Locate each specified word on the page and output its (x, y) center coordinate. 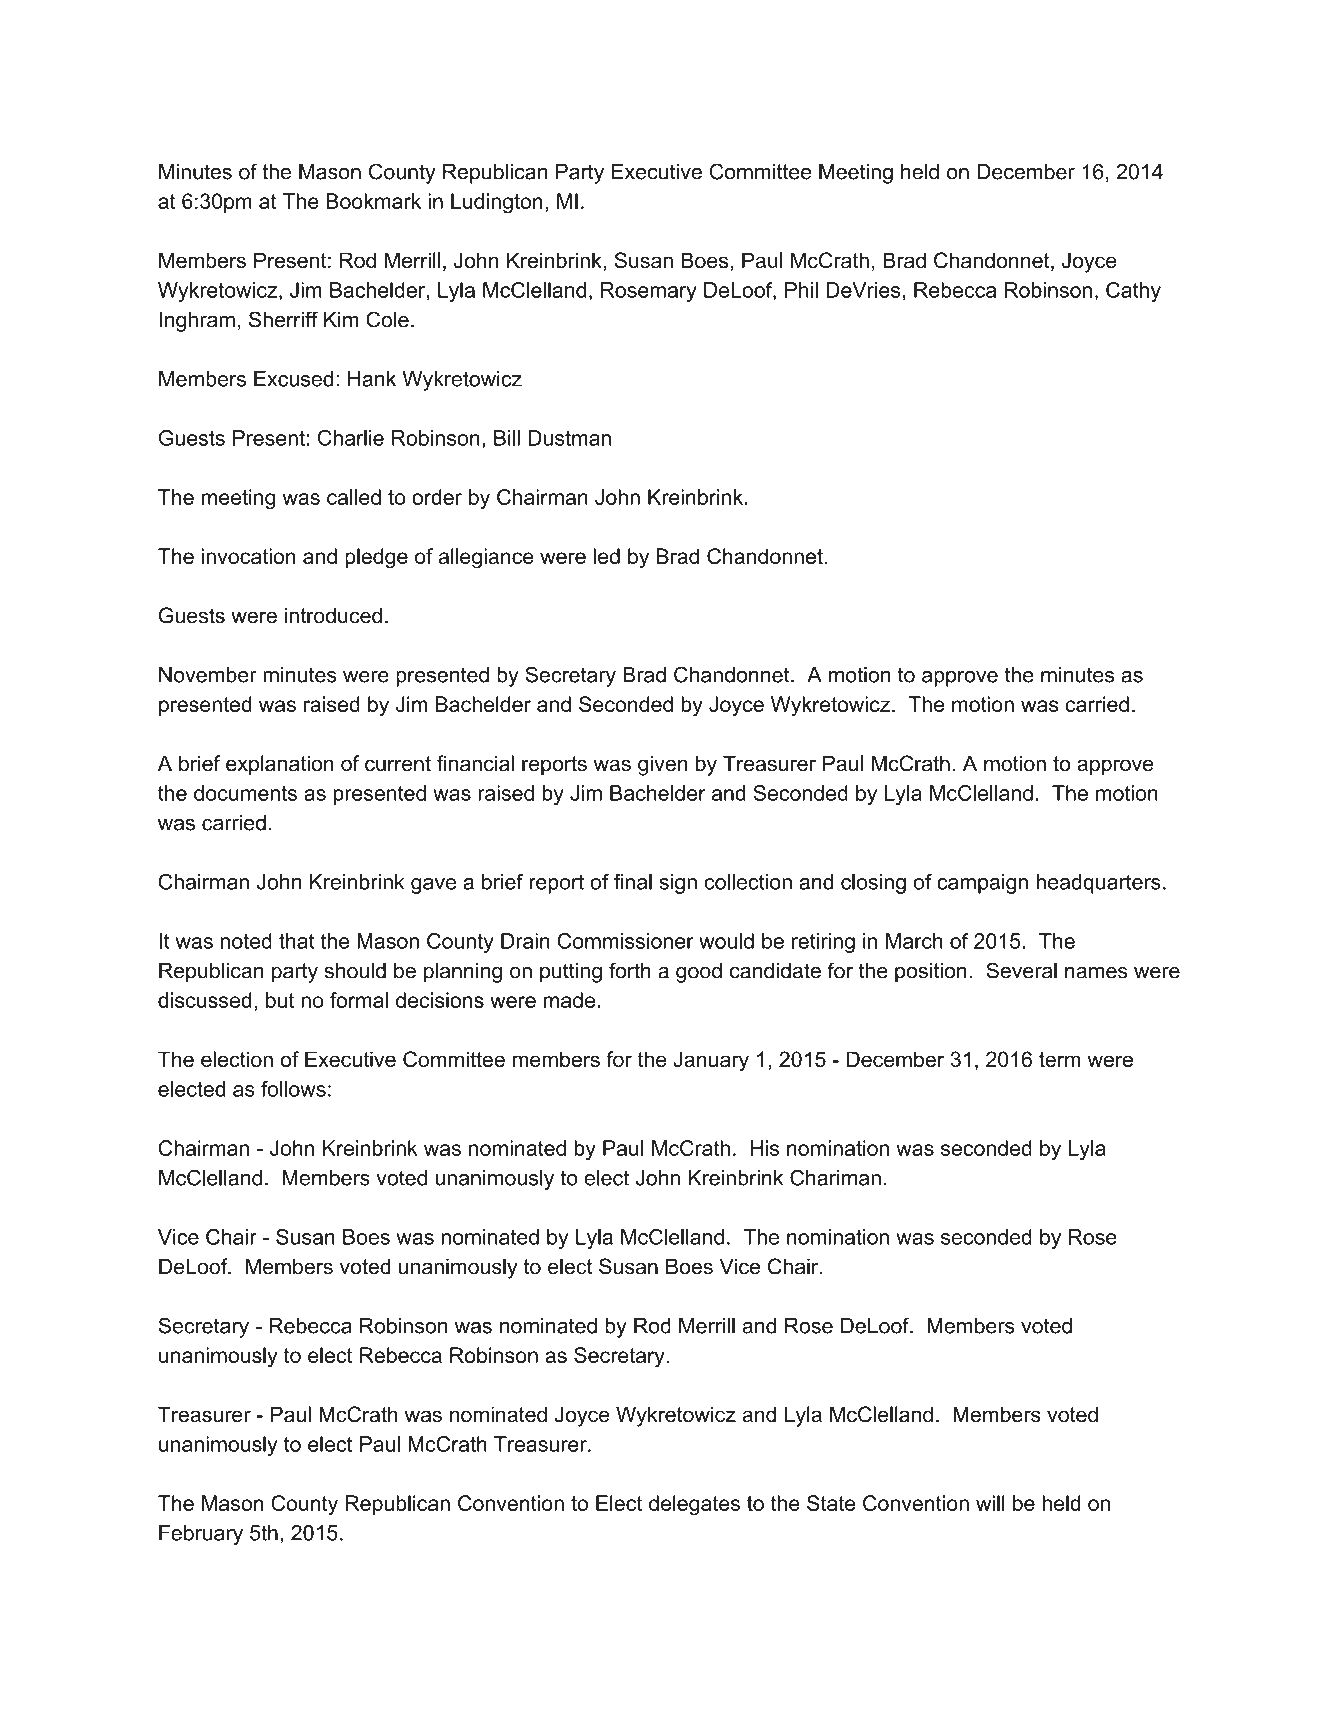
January (711, 1061)
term (1060, 1059)
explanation (280, 765)
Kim (341, 319)
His (764, 1148)
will (990, 1503)
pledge (376, 558)
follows (293, 1089)
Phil (801, 290)
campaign (982, 884)
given (662, 765)
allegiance (486, 558)
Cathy (1133, 292)
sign (678, 884)
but (280, 1000)
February (201, 1535)
